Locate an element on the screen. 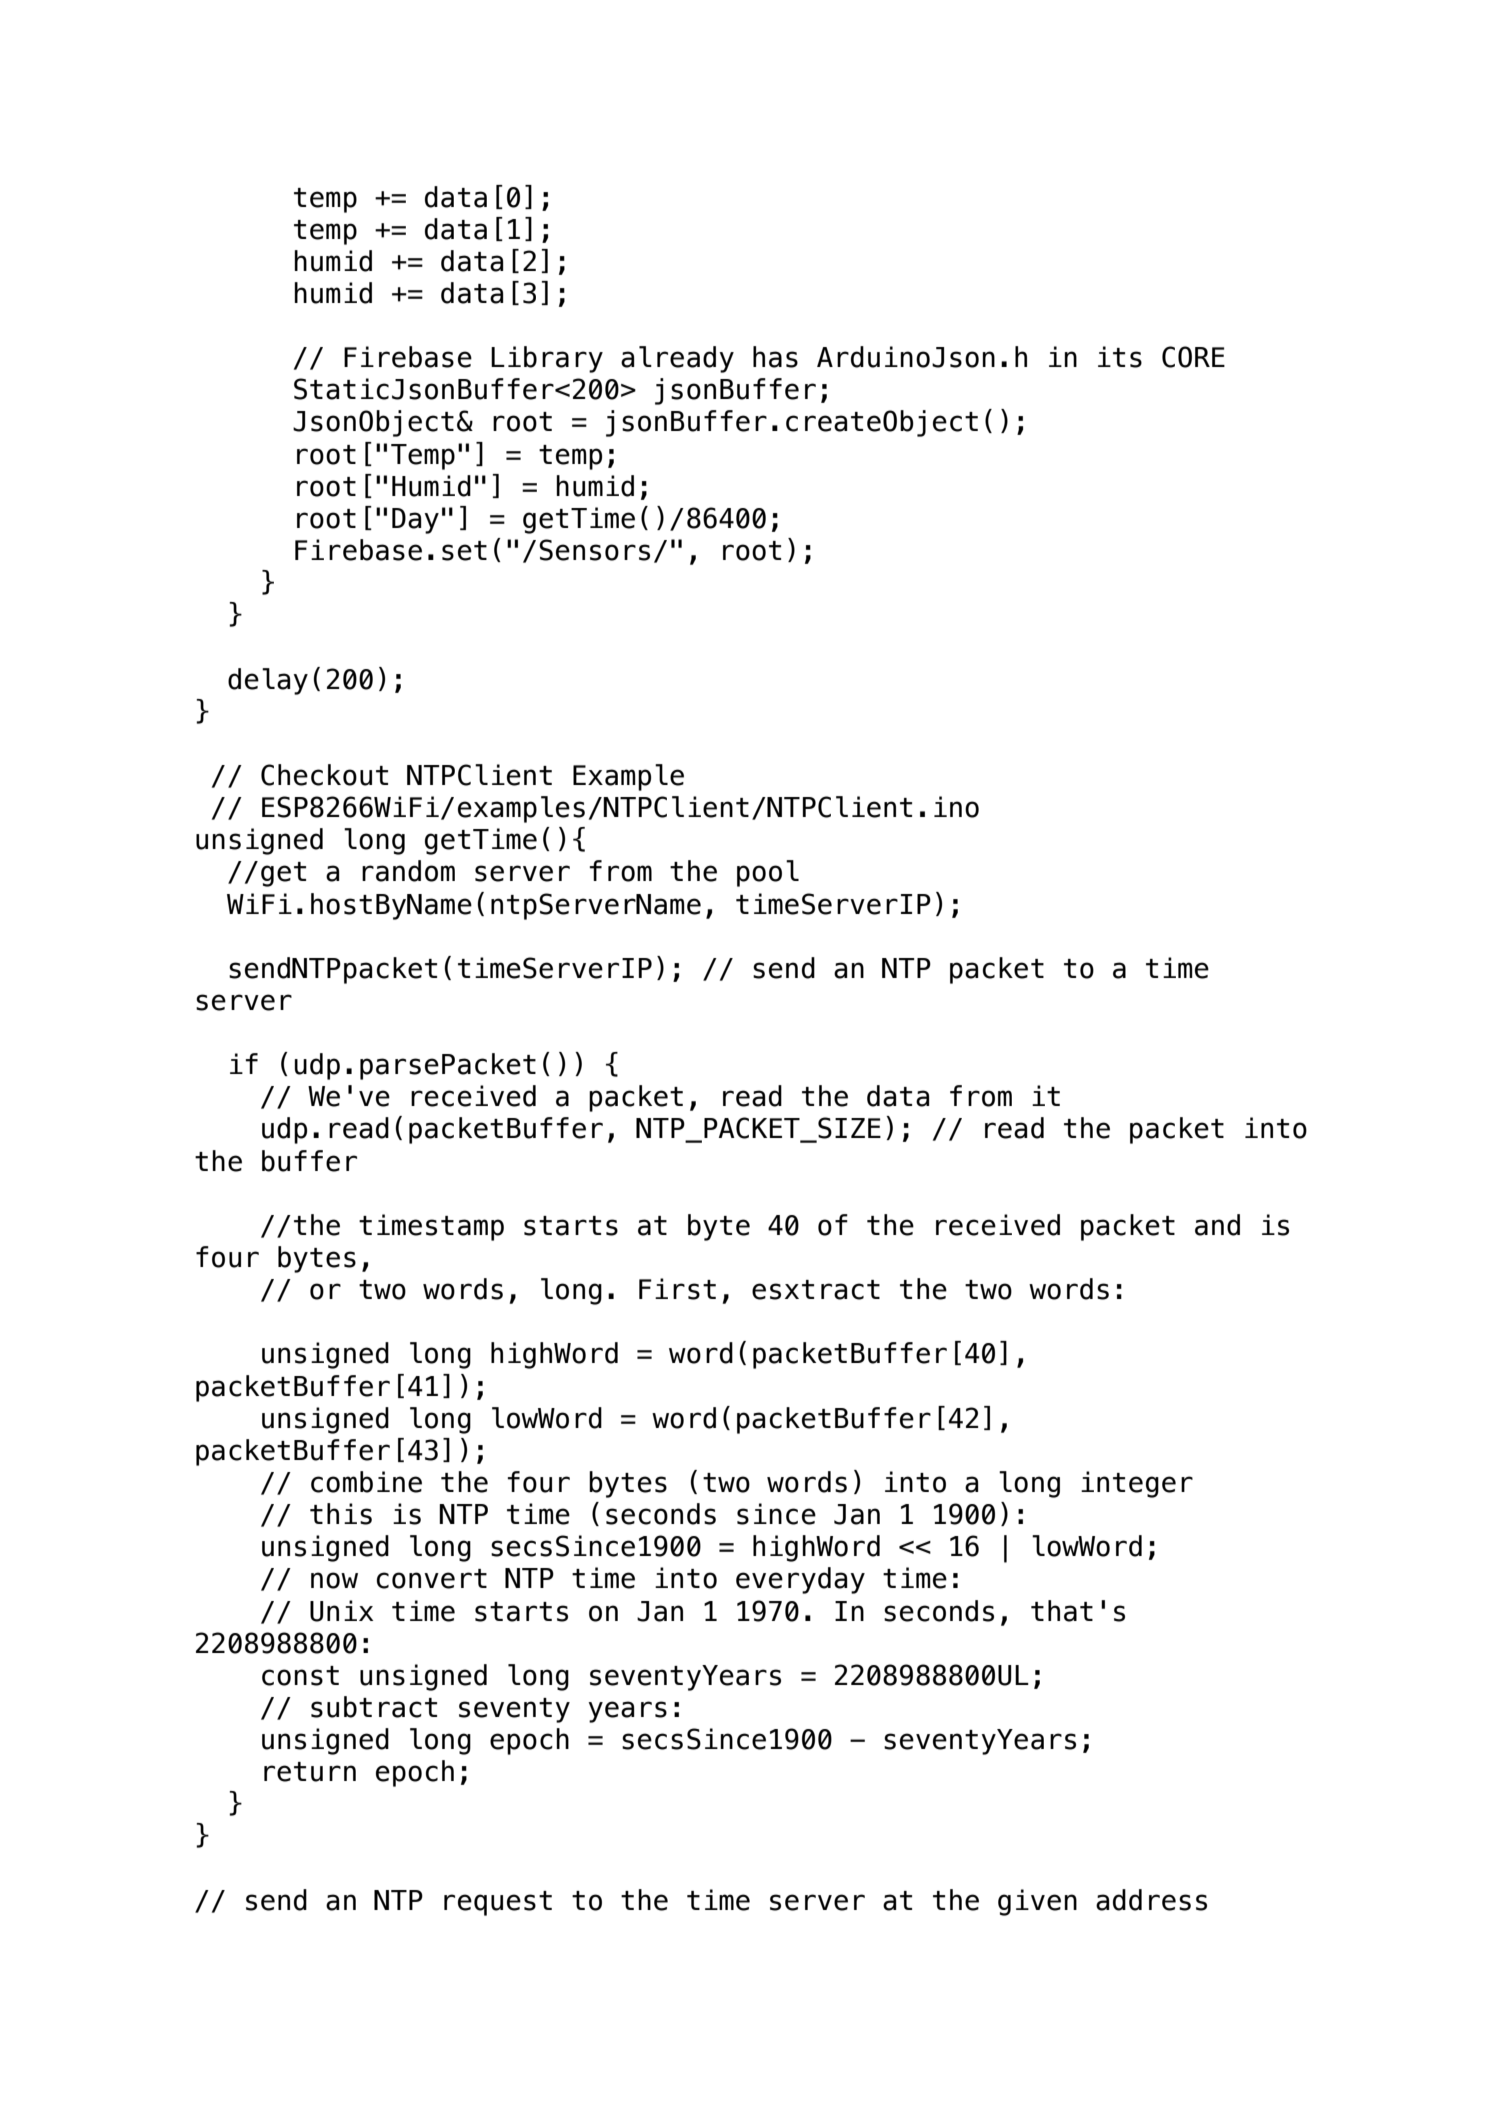 This screenshot has width=1504, height=2126. its is located at coordinates (1120, 357).
